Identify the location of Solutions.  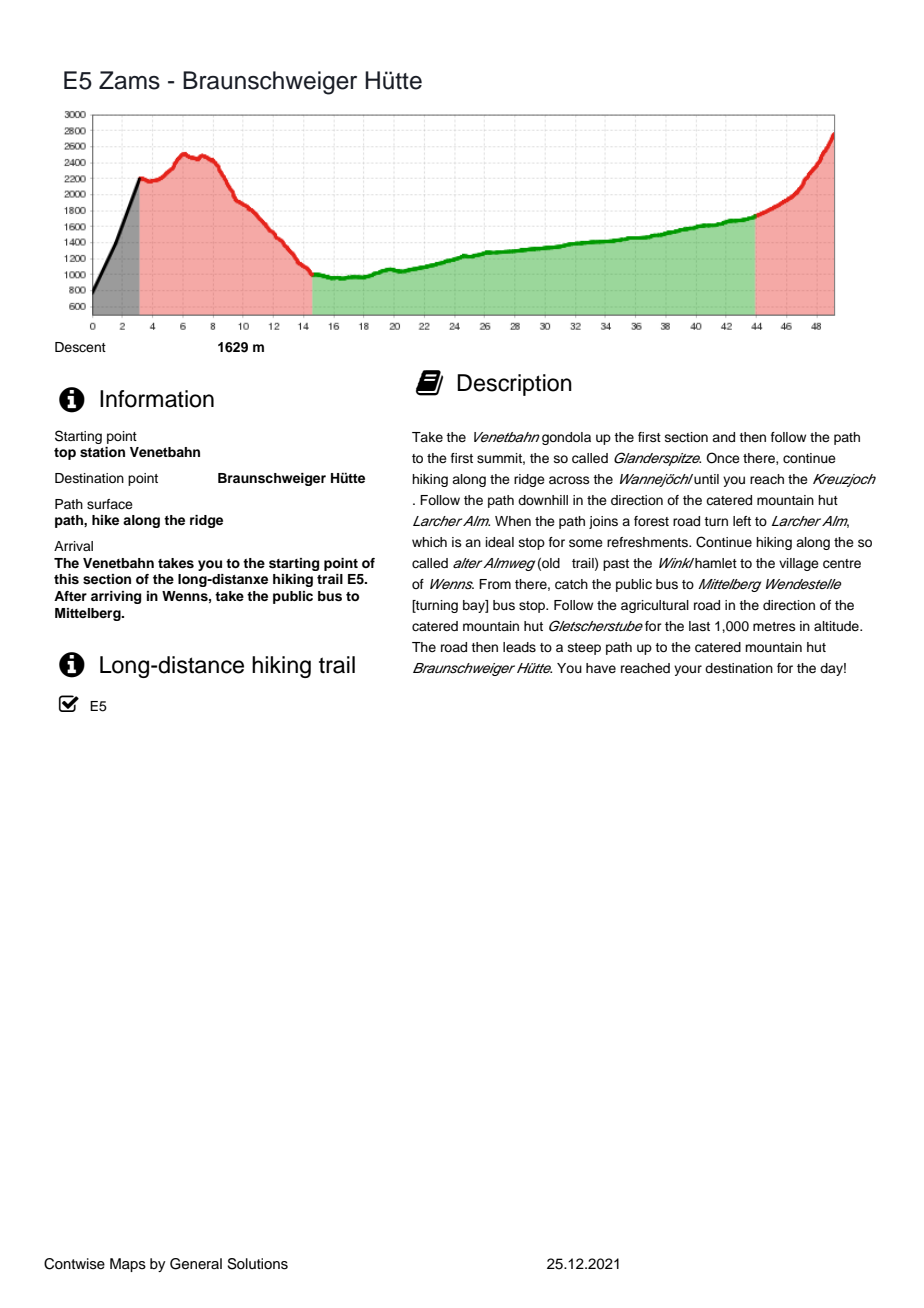
(257, 1264).
